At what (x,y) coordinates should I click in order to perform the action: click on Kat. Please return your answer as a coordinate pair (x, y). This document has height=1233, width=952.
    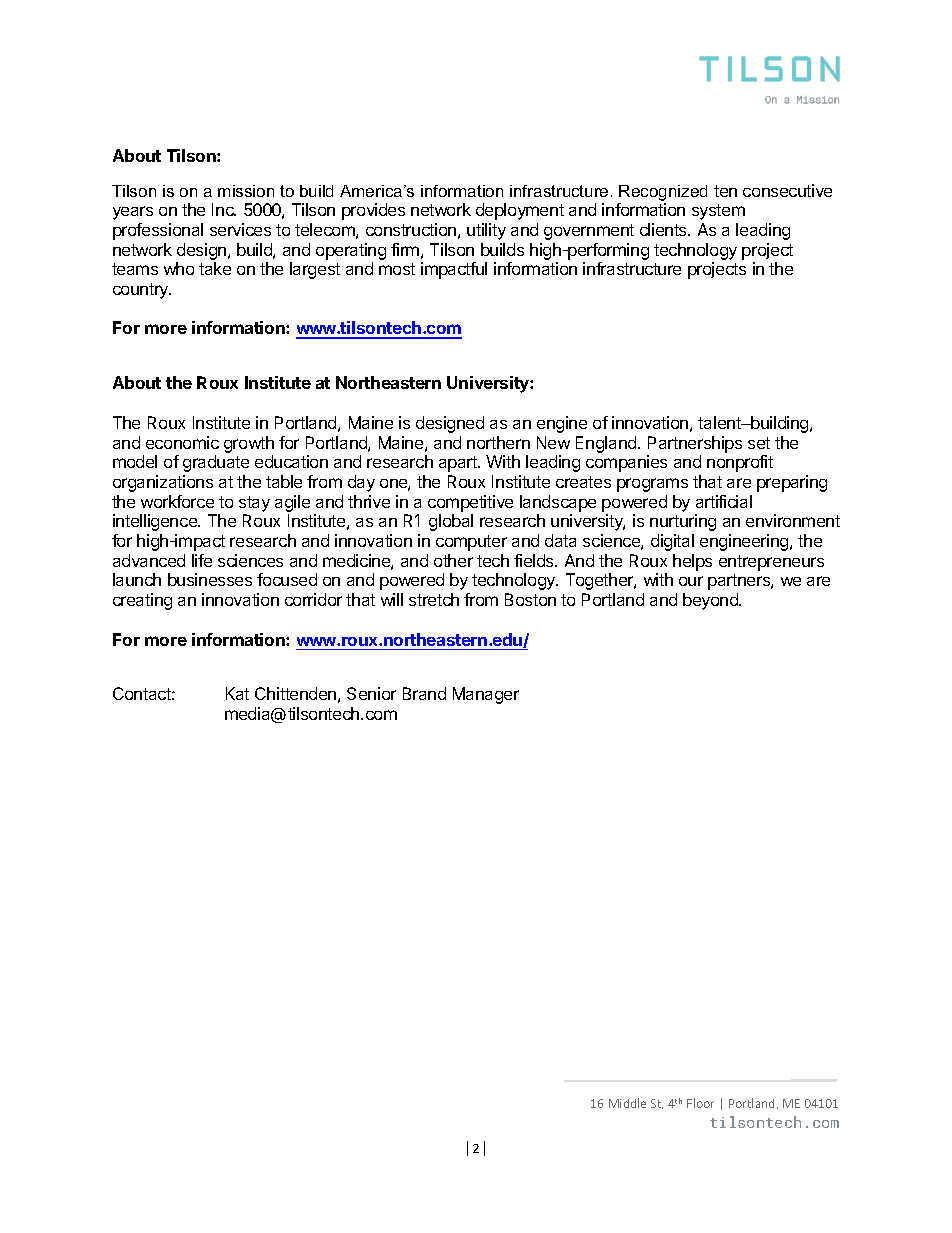
    Looking at the image, I should click on (237, 693).
